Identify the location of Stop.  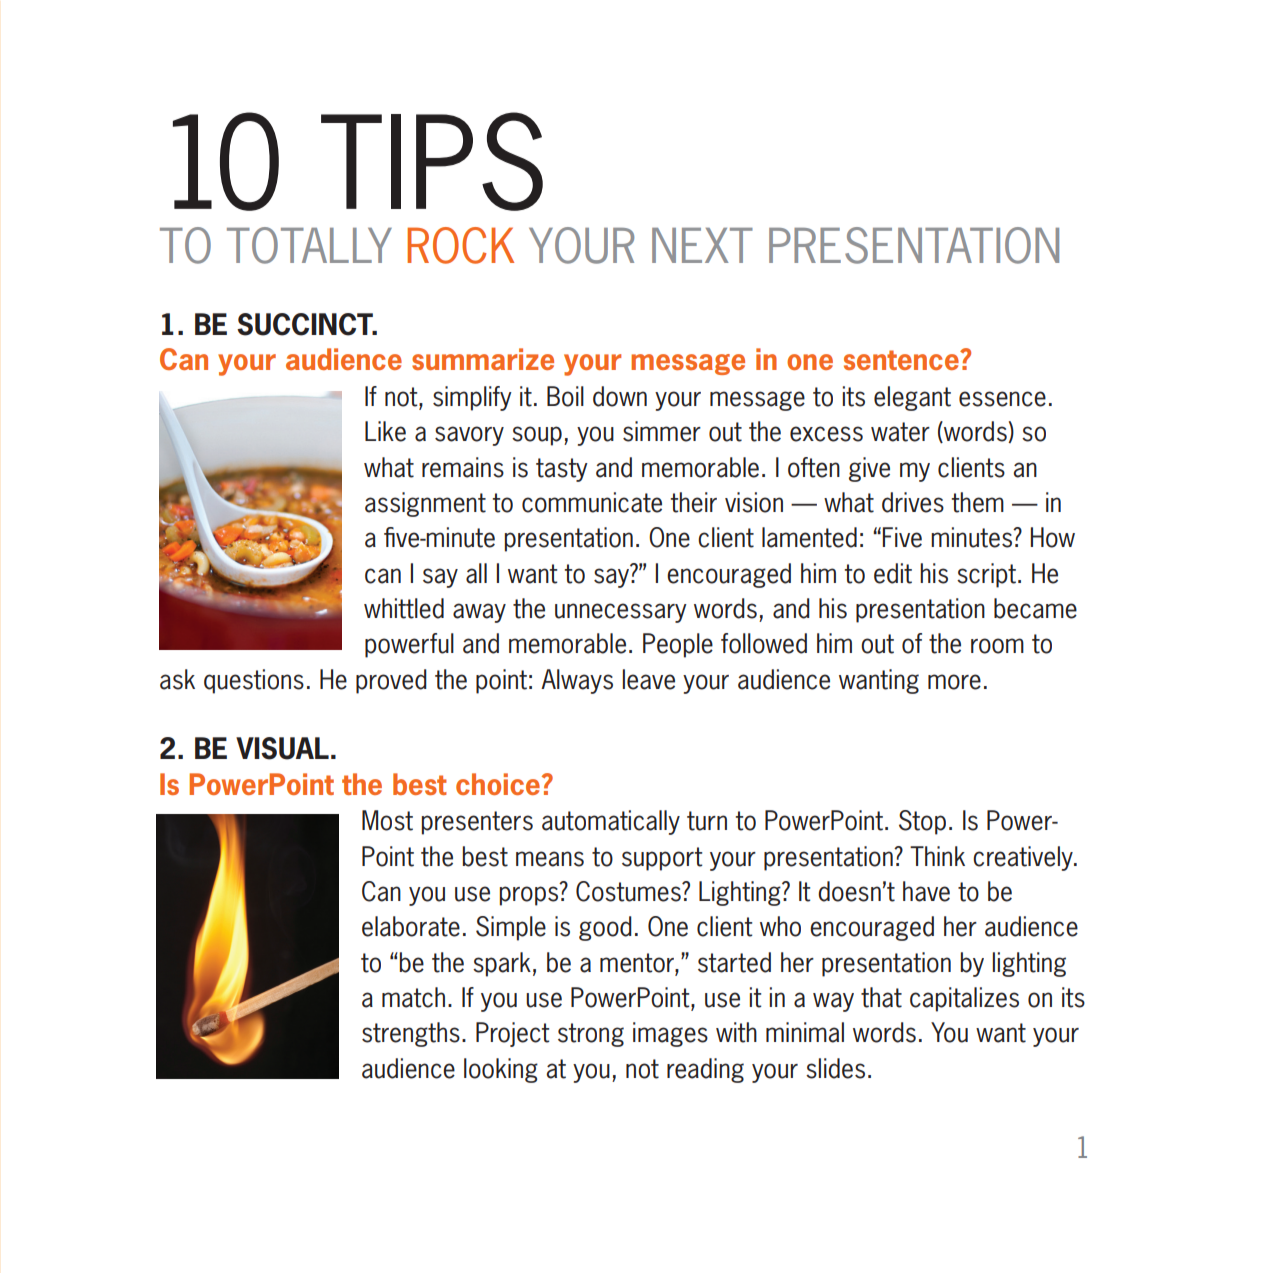
(922, 822).
